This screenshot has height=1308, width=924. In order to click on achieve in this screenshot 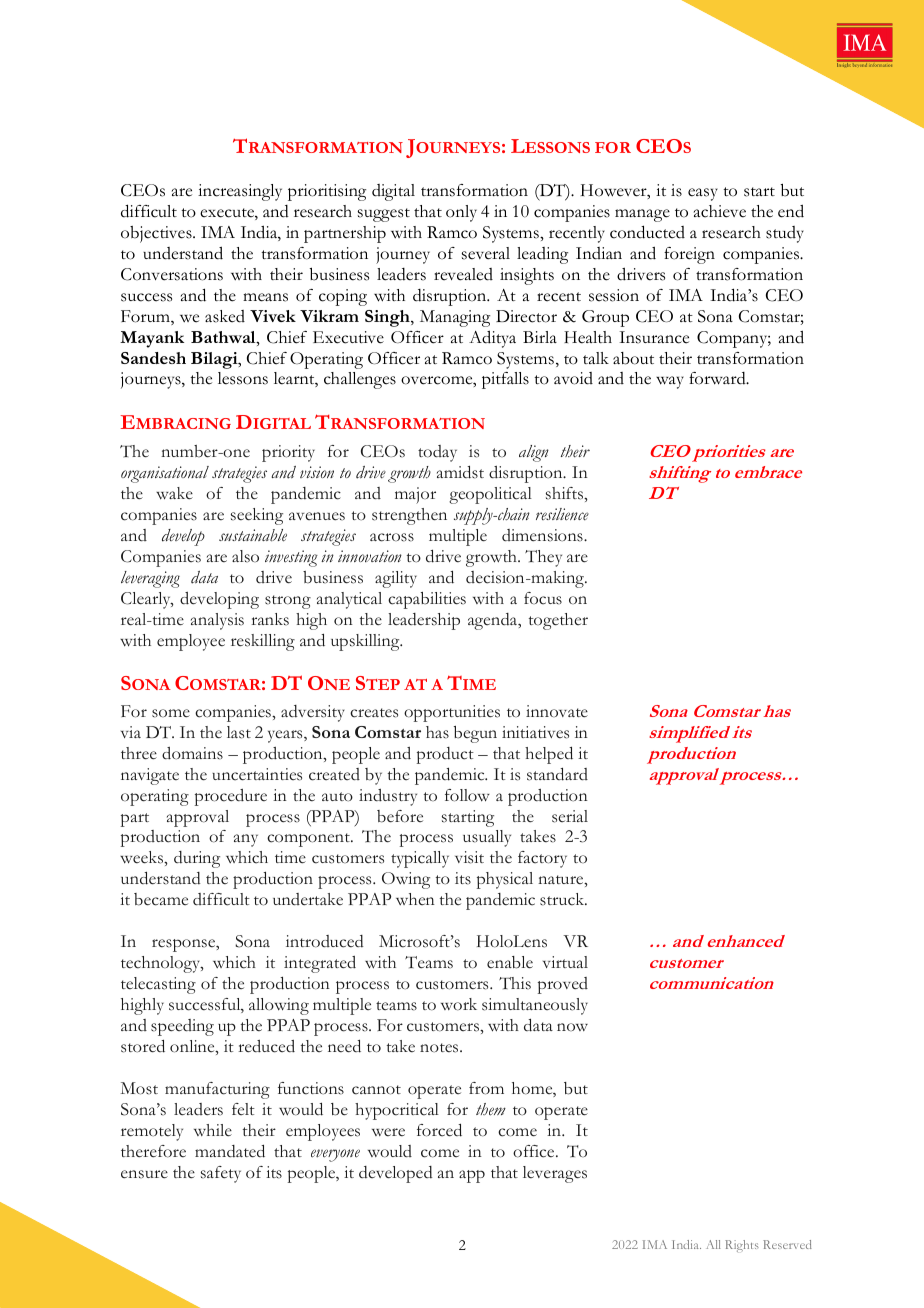, I will do `click(720, 211)`.
